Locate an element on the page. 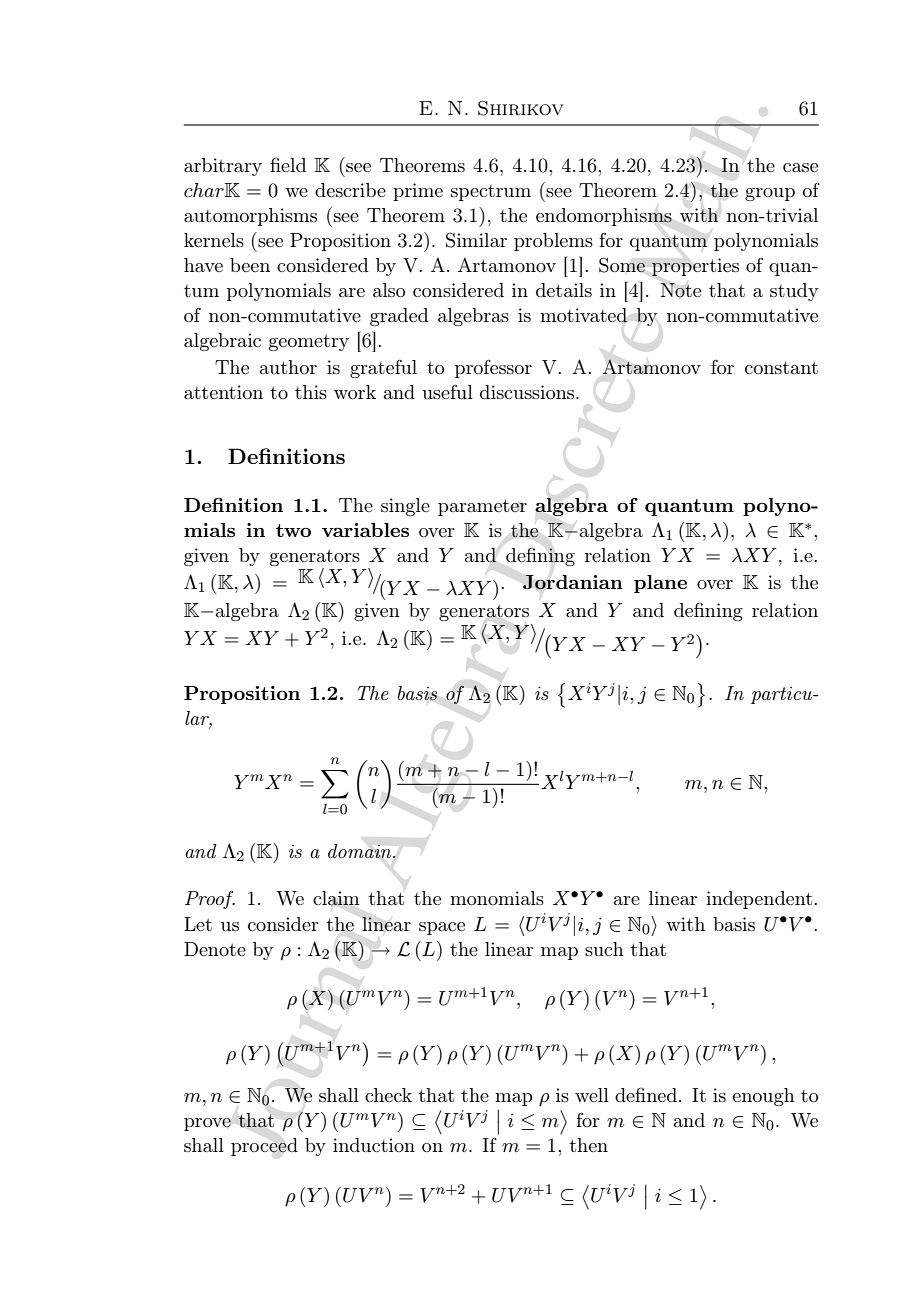  Proof is located at coordinates (210, 899).
